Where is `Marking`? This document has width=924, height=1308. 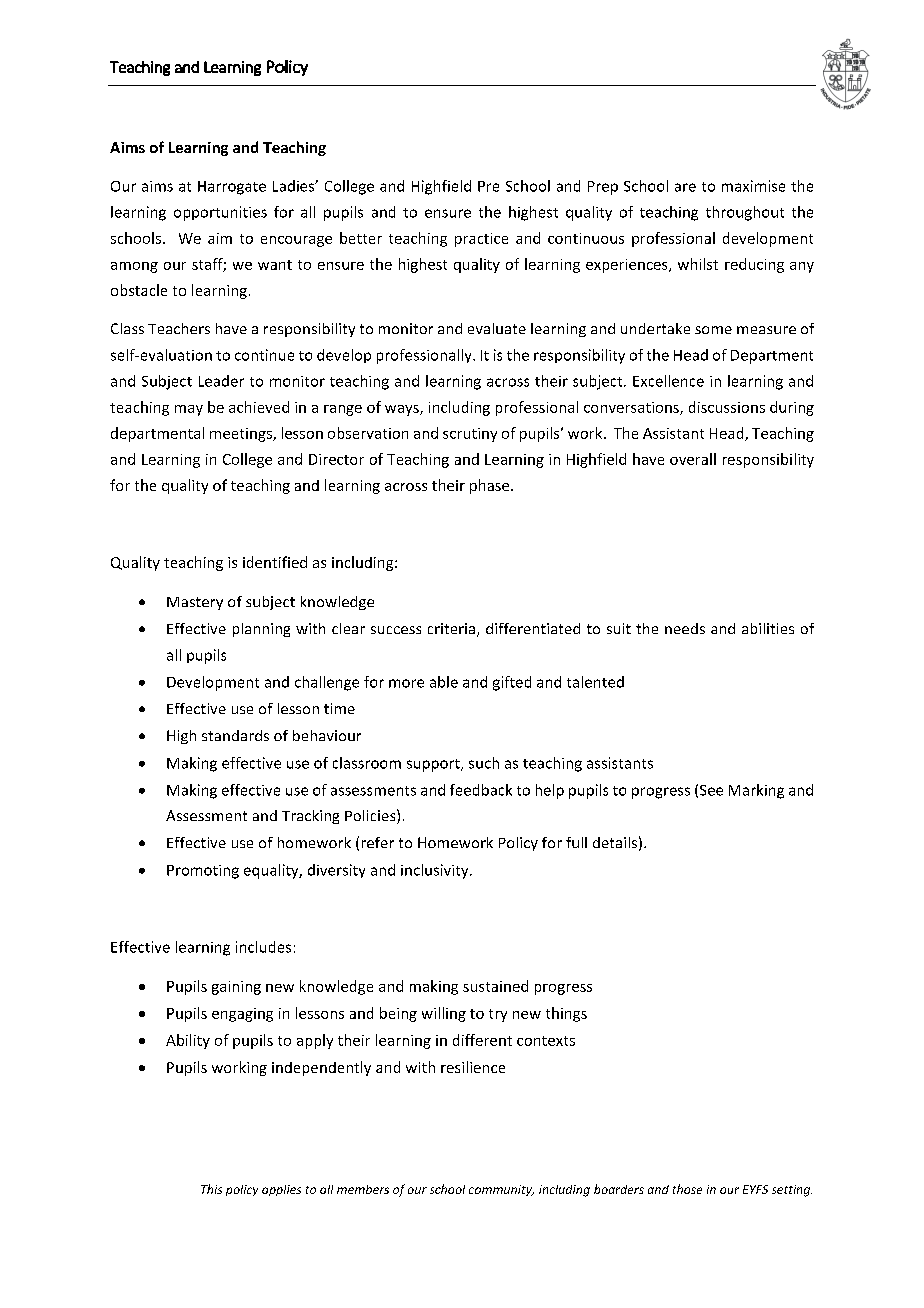 Marking is located at coordinates (756, 791).
